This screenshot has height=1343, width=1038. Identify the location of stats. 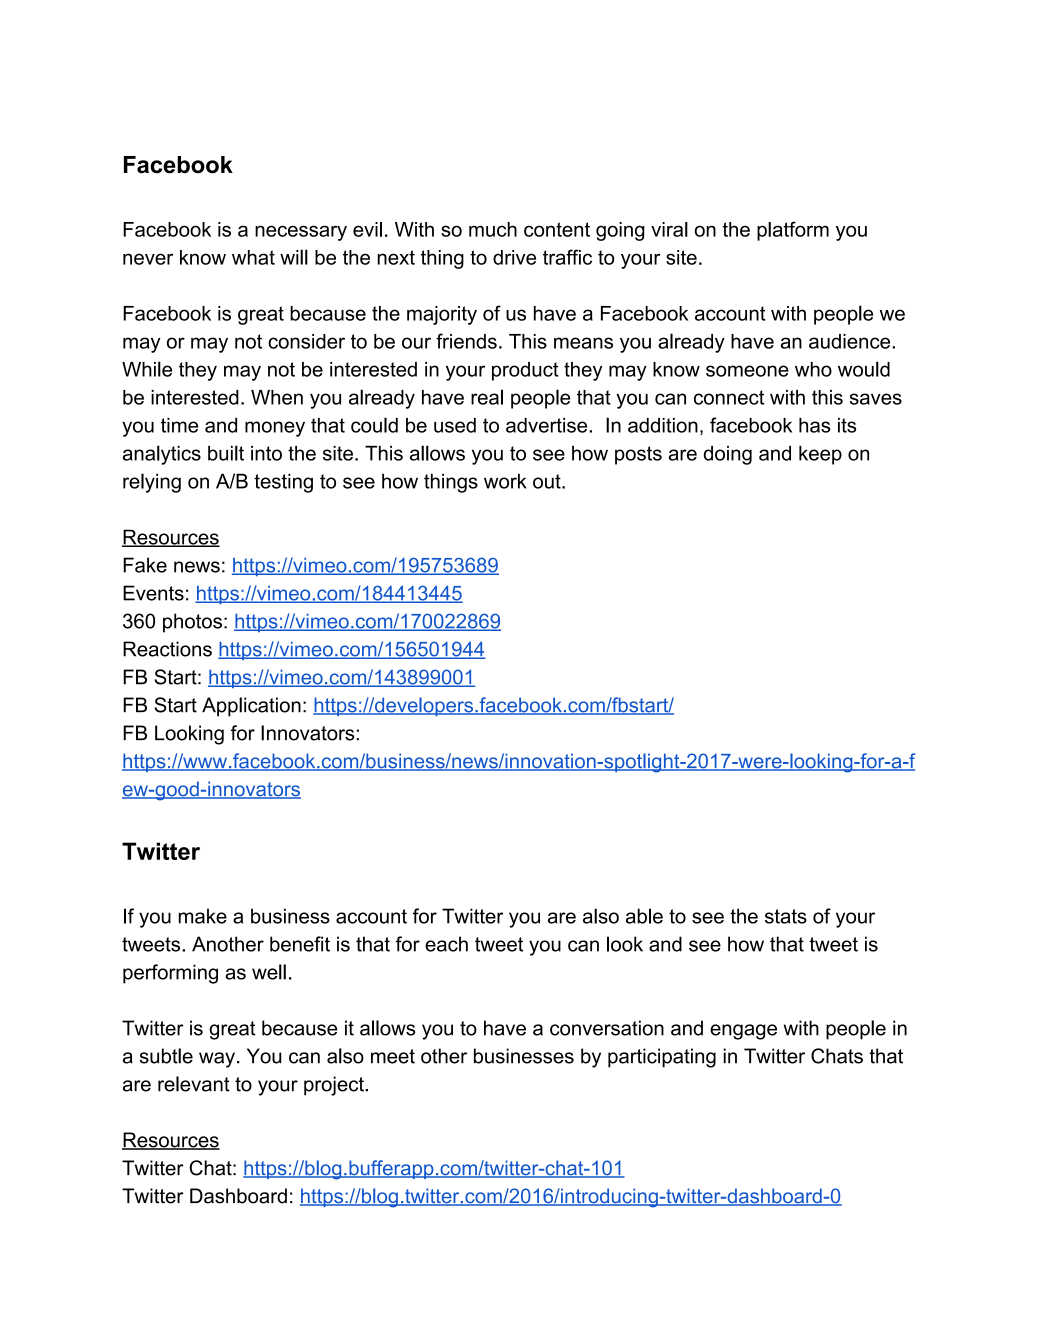
(786, 916).
